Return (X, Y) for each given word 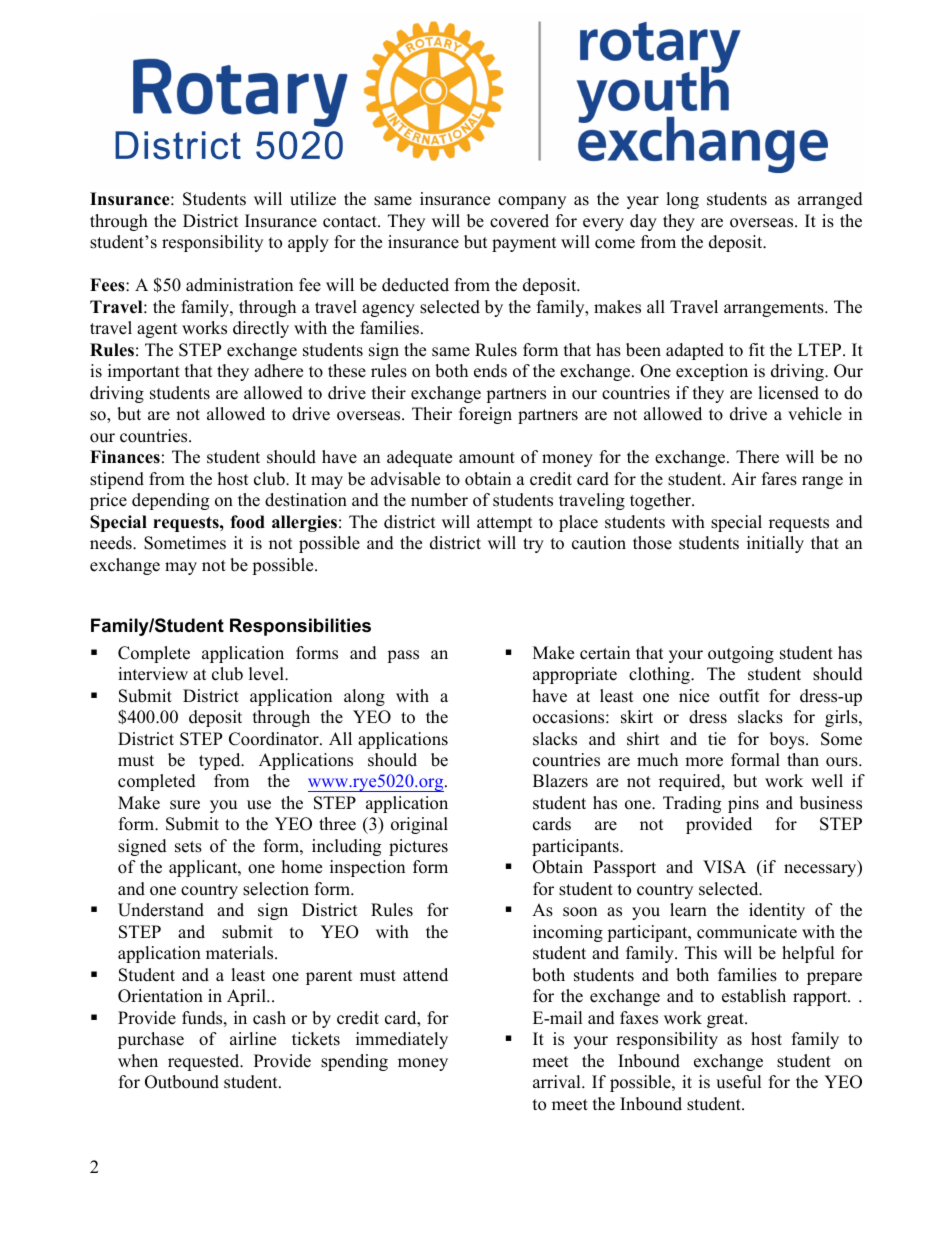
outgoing (741, 654)
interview (153, 674)
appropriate (575, 675)
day (643, 222)
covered (519, 221)
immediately (402, 1040)
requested (205, 1062)
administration (239, 285)
